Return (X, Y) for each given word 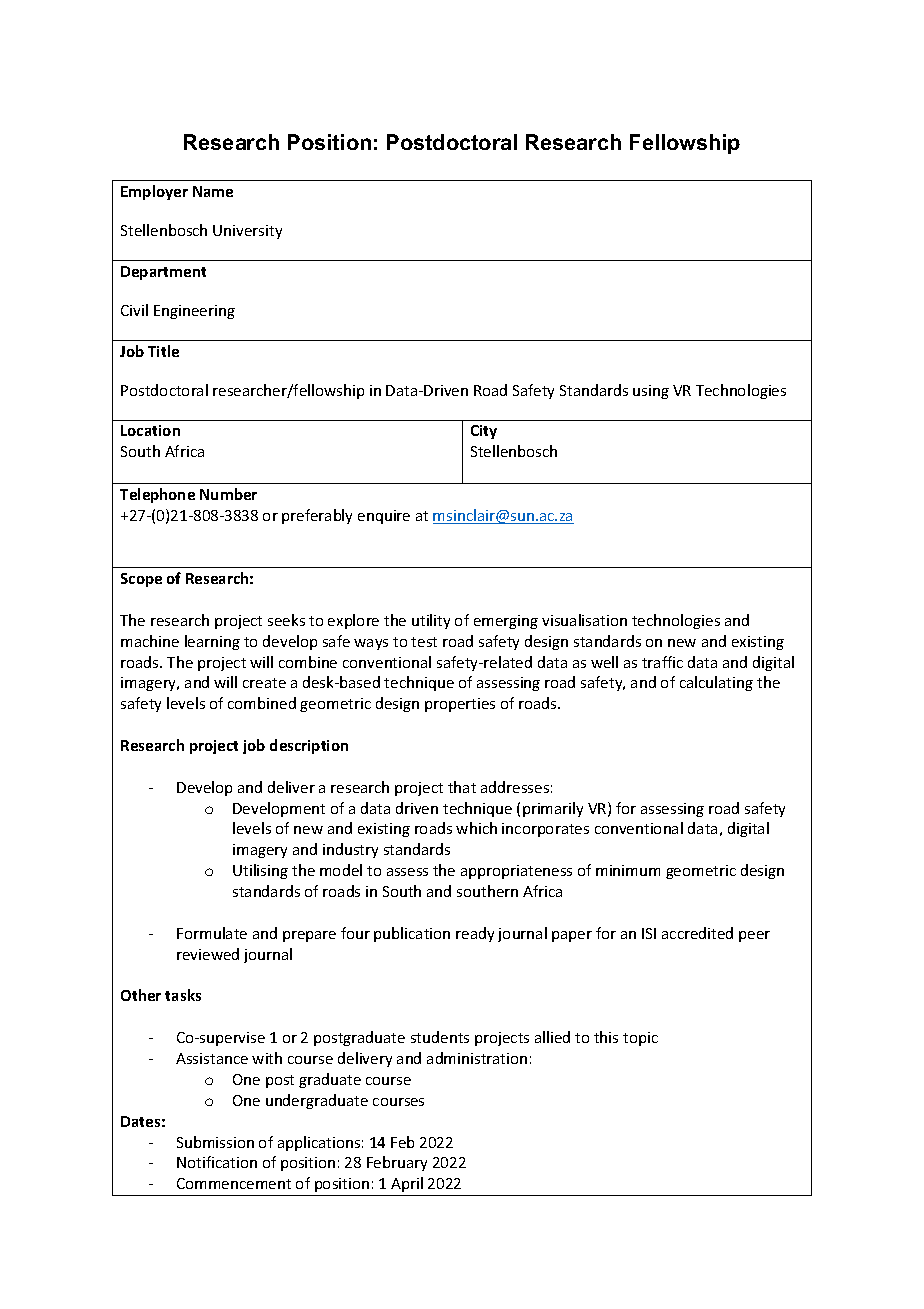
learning (212, 642)
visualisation (584, 620)
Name (213, 191)
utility (431, 621)
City (484, 432)
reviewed (208, 954)
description (309, 746)
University (247, 232)
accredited (697, 933)
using (651, 392)
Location (150, 430)
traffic (662, 662)
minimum (628, 870)
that (462, 787)
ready (475, 934)
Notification (217, 1162)
